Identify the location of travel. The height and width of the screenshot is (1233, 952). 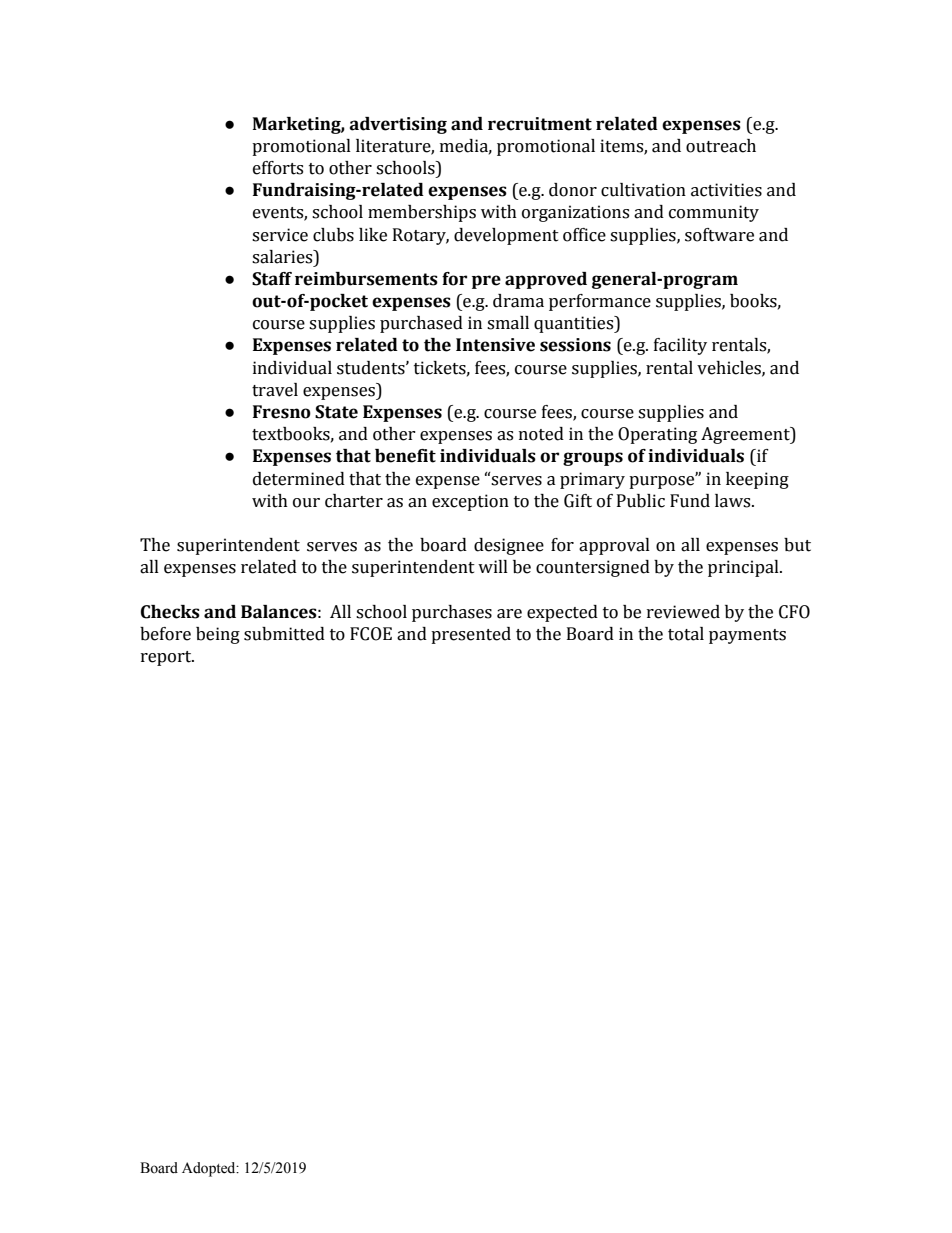
(275, 390).
